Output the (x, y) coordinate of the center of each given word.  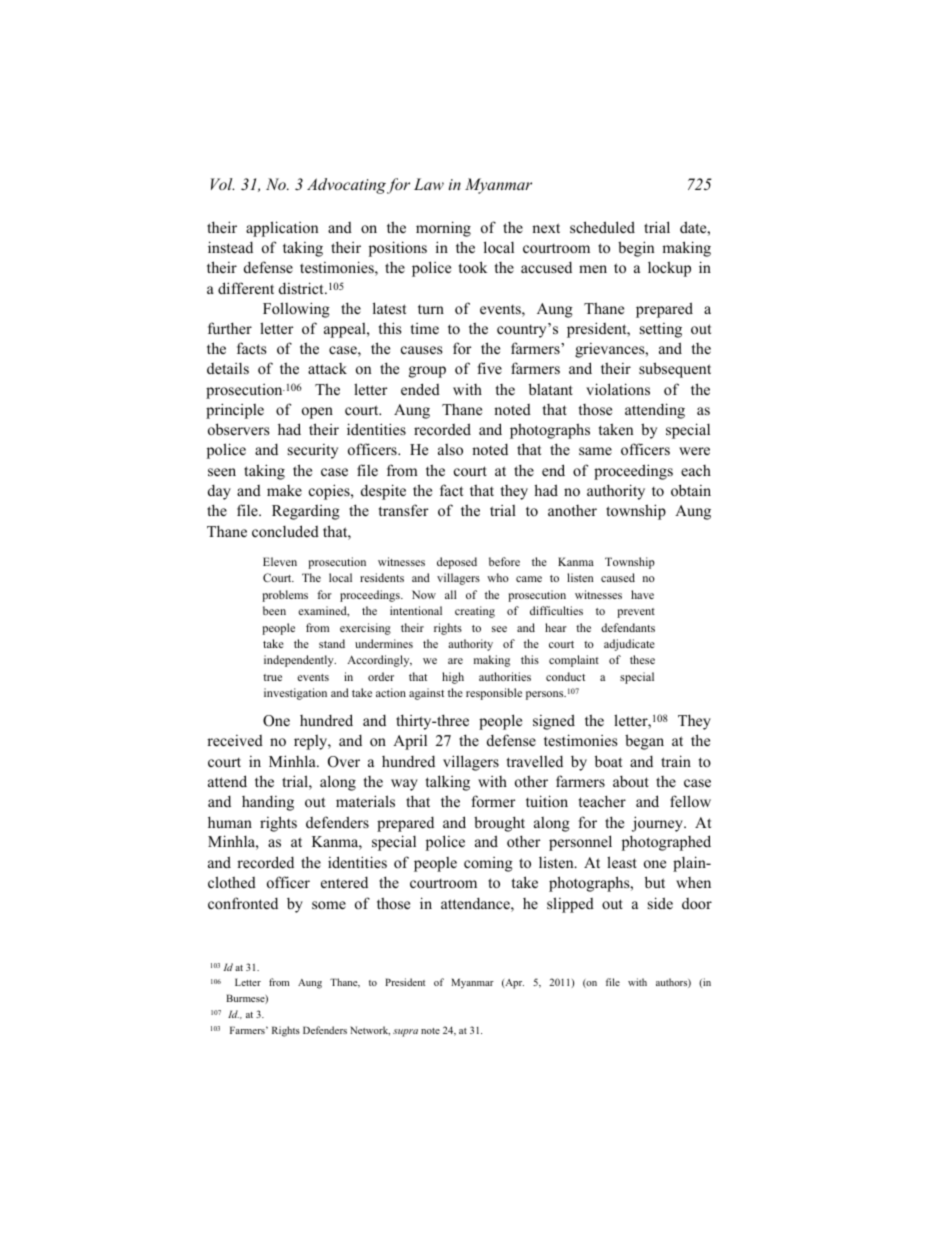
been (274, 610)
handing (268, 803)
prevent (636, 613)
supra (405, 1033)
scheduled (602, 227)
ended (420, 389)
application (282, 229)
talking (448, 783)
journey (658, 824)
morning (443, 229)
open (317, 413)
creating (475, 612)
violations (618, 389)
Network (370, 1031)
